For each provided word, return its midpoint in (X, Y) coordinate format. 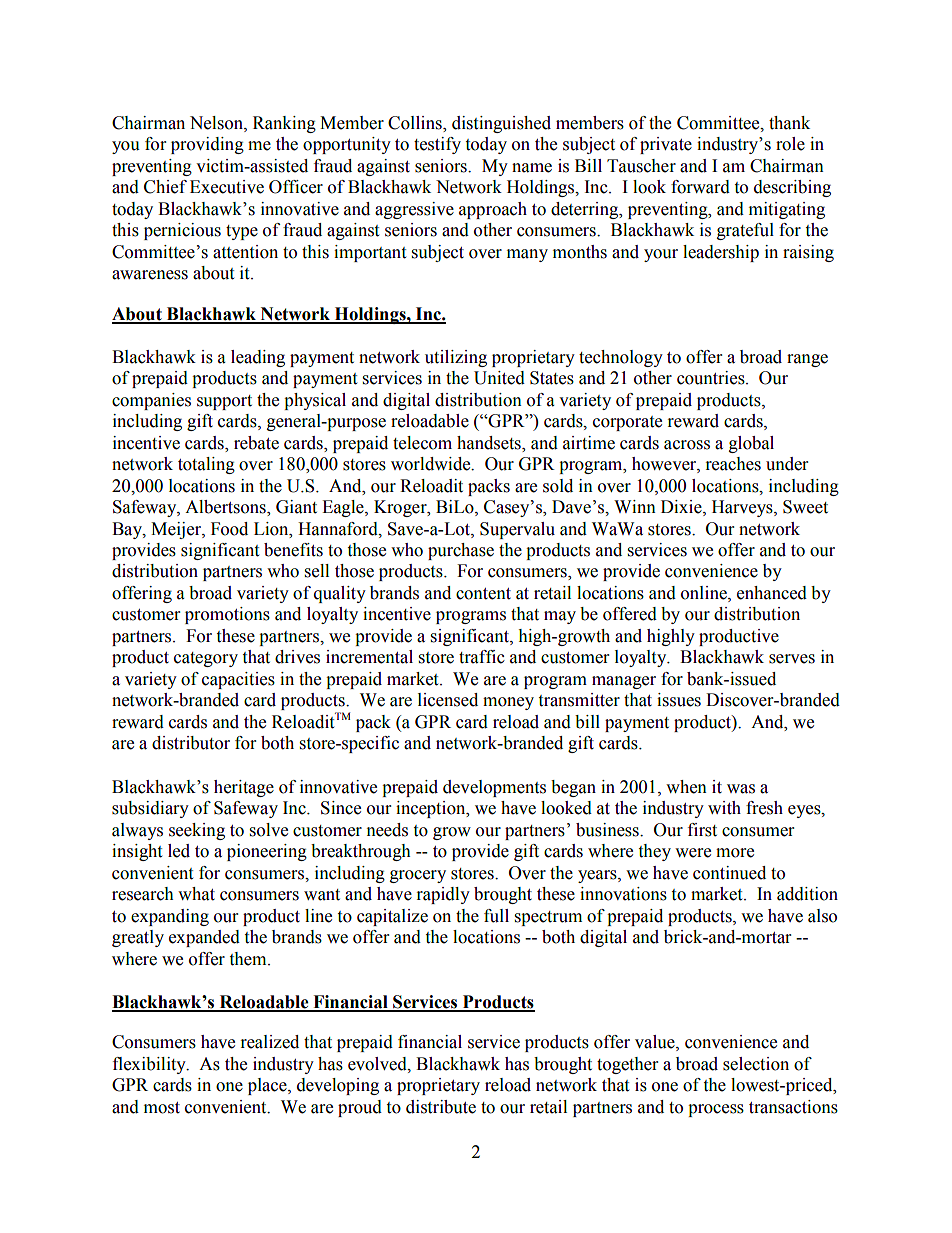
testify (437, 145)
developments (494, 788)
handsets (490, 443)
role (790, 144)
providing (207, 145)
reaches (733, 464)
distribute (441, 1107)
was (741, 789)
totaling (206, 465)
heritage (244, 788)
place (268, 1086)
